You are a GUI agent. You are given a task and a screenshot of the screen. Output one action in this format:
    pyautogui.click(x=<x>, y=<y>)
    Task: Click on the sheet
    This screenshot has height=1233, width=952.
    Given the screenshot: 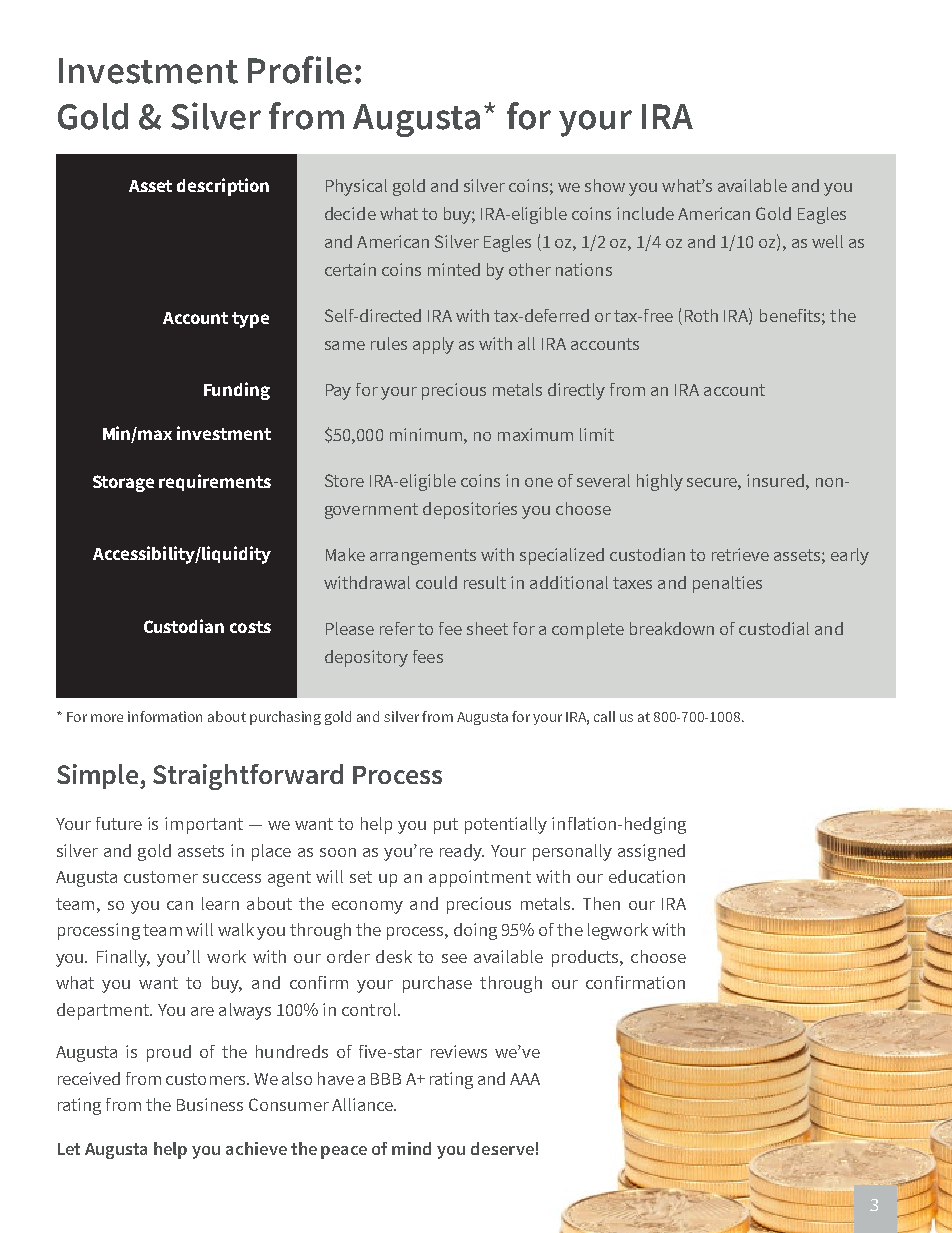 What is the action you would take?
    pyautogui.click(x=487, y=628)
